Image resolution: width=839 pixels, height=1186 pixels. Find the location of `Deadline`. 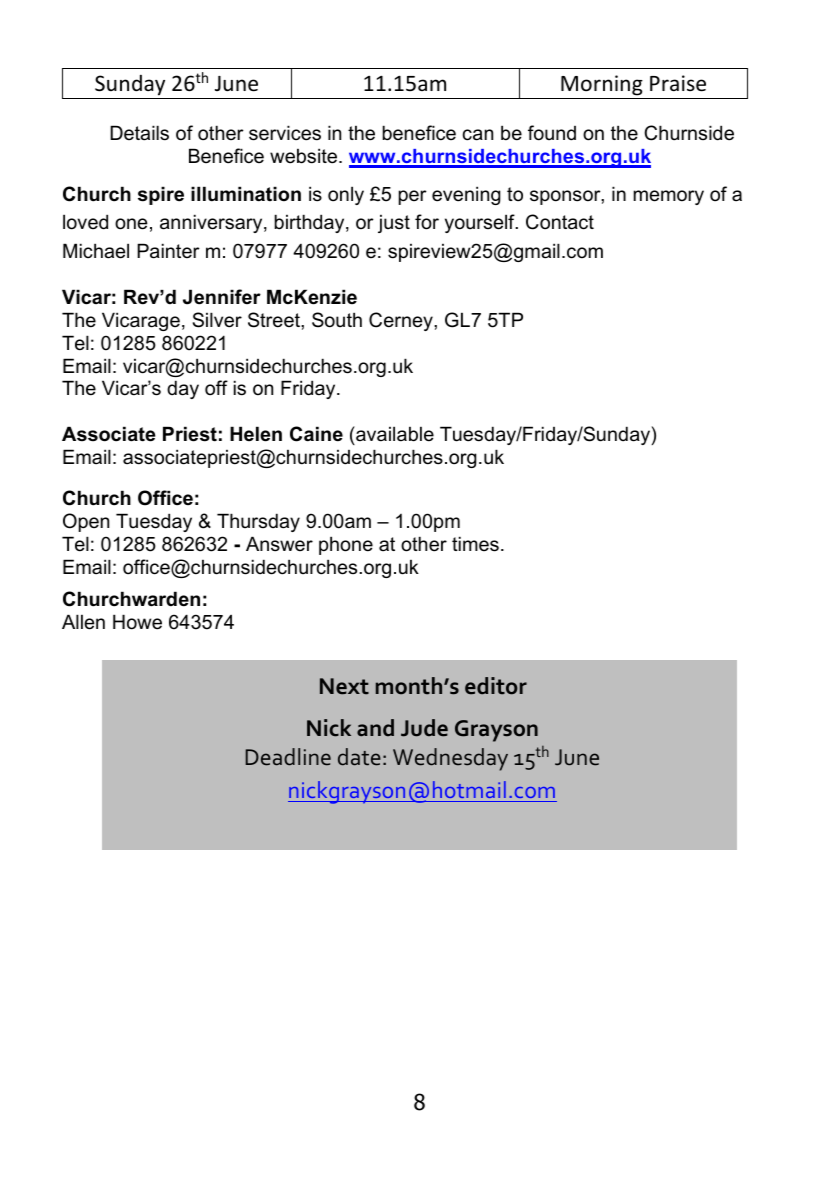

Deadline is located at coordinates (288, 757).
